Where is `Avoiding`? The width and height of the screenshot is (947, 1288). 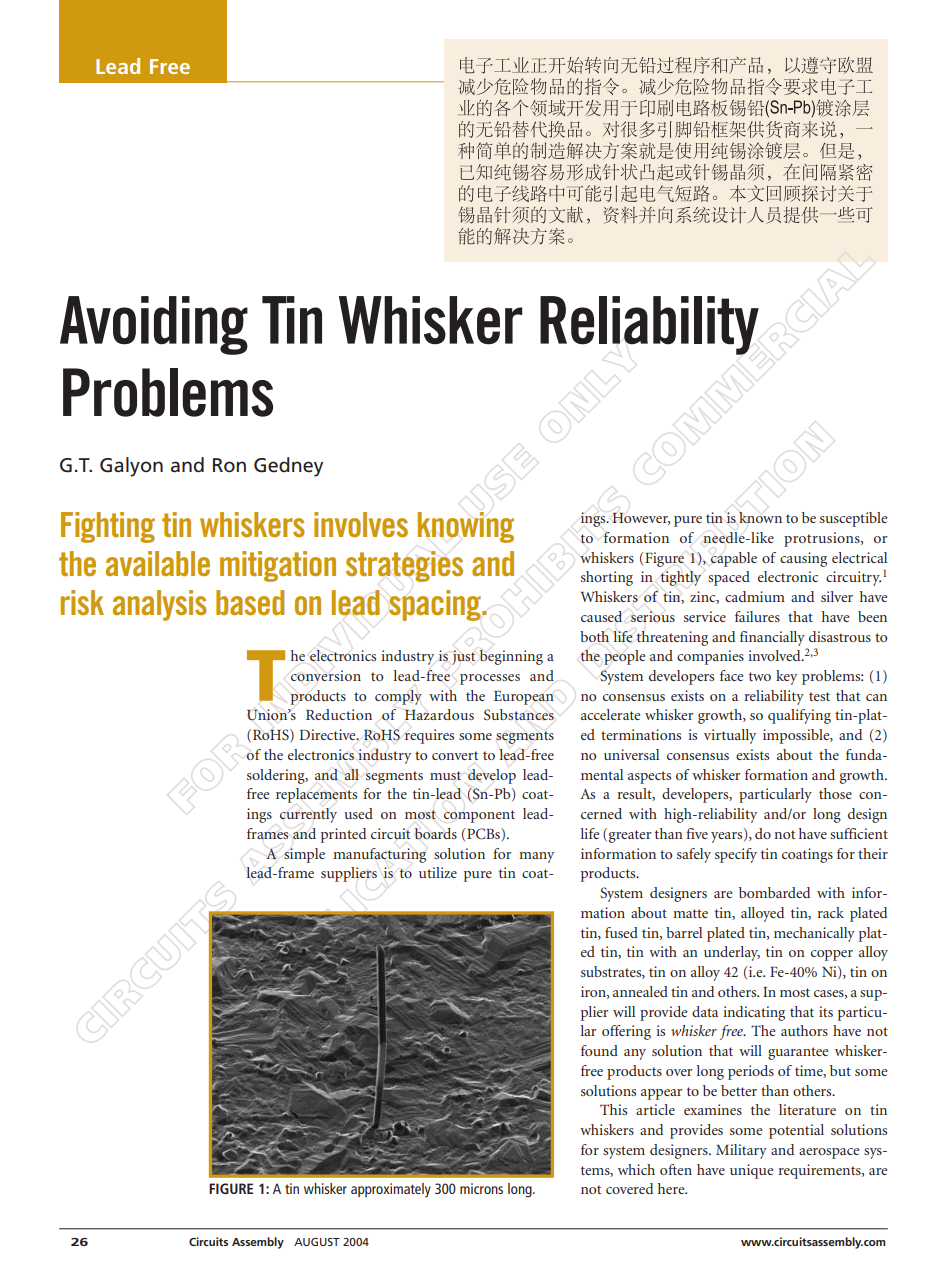 Avoiding is located at coordinates (154, 325).
